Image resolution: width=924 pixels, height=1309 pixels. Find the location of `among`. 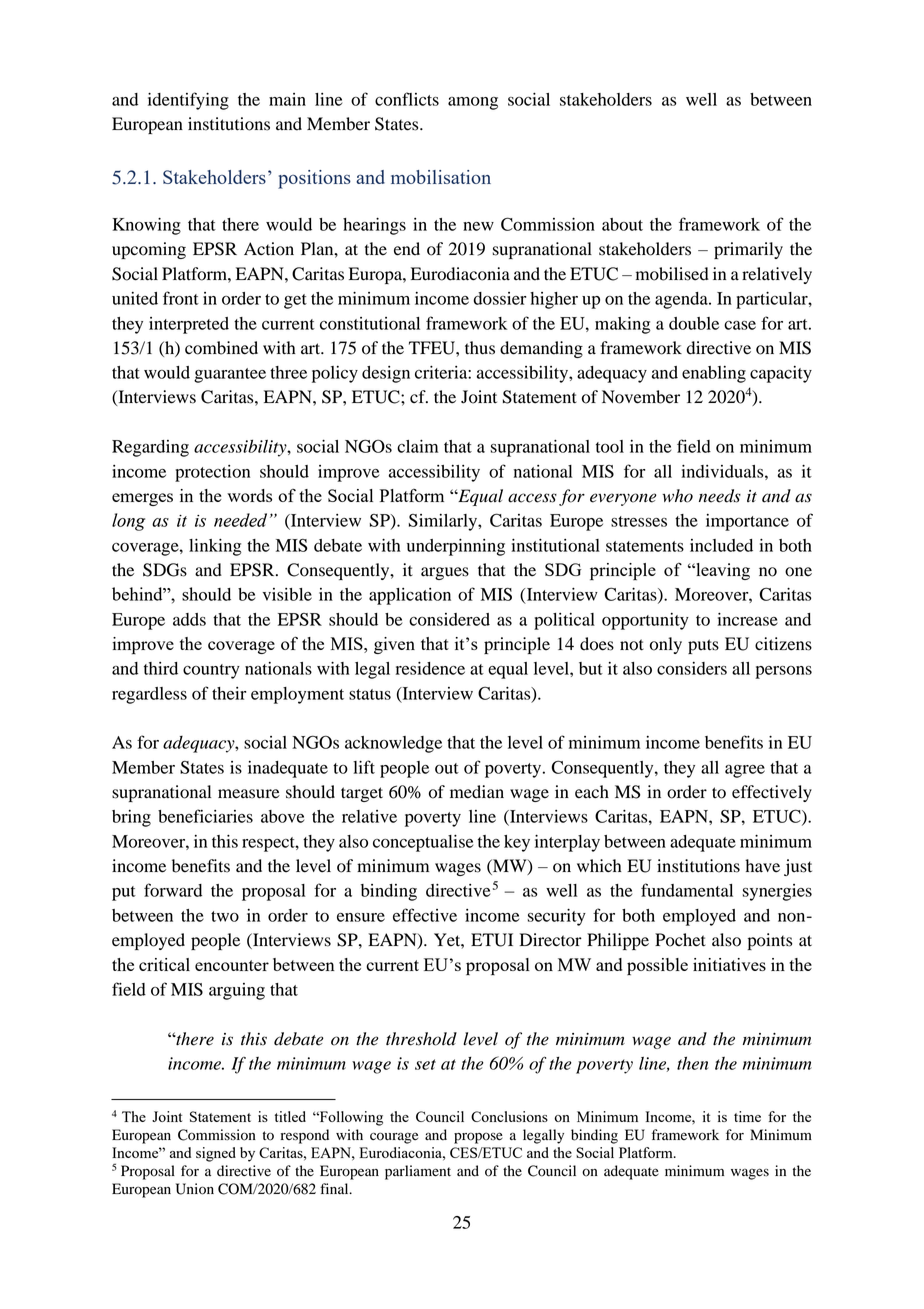

among is located at coordinates (473, 103).
